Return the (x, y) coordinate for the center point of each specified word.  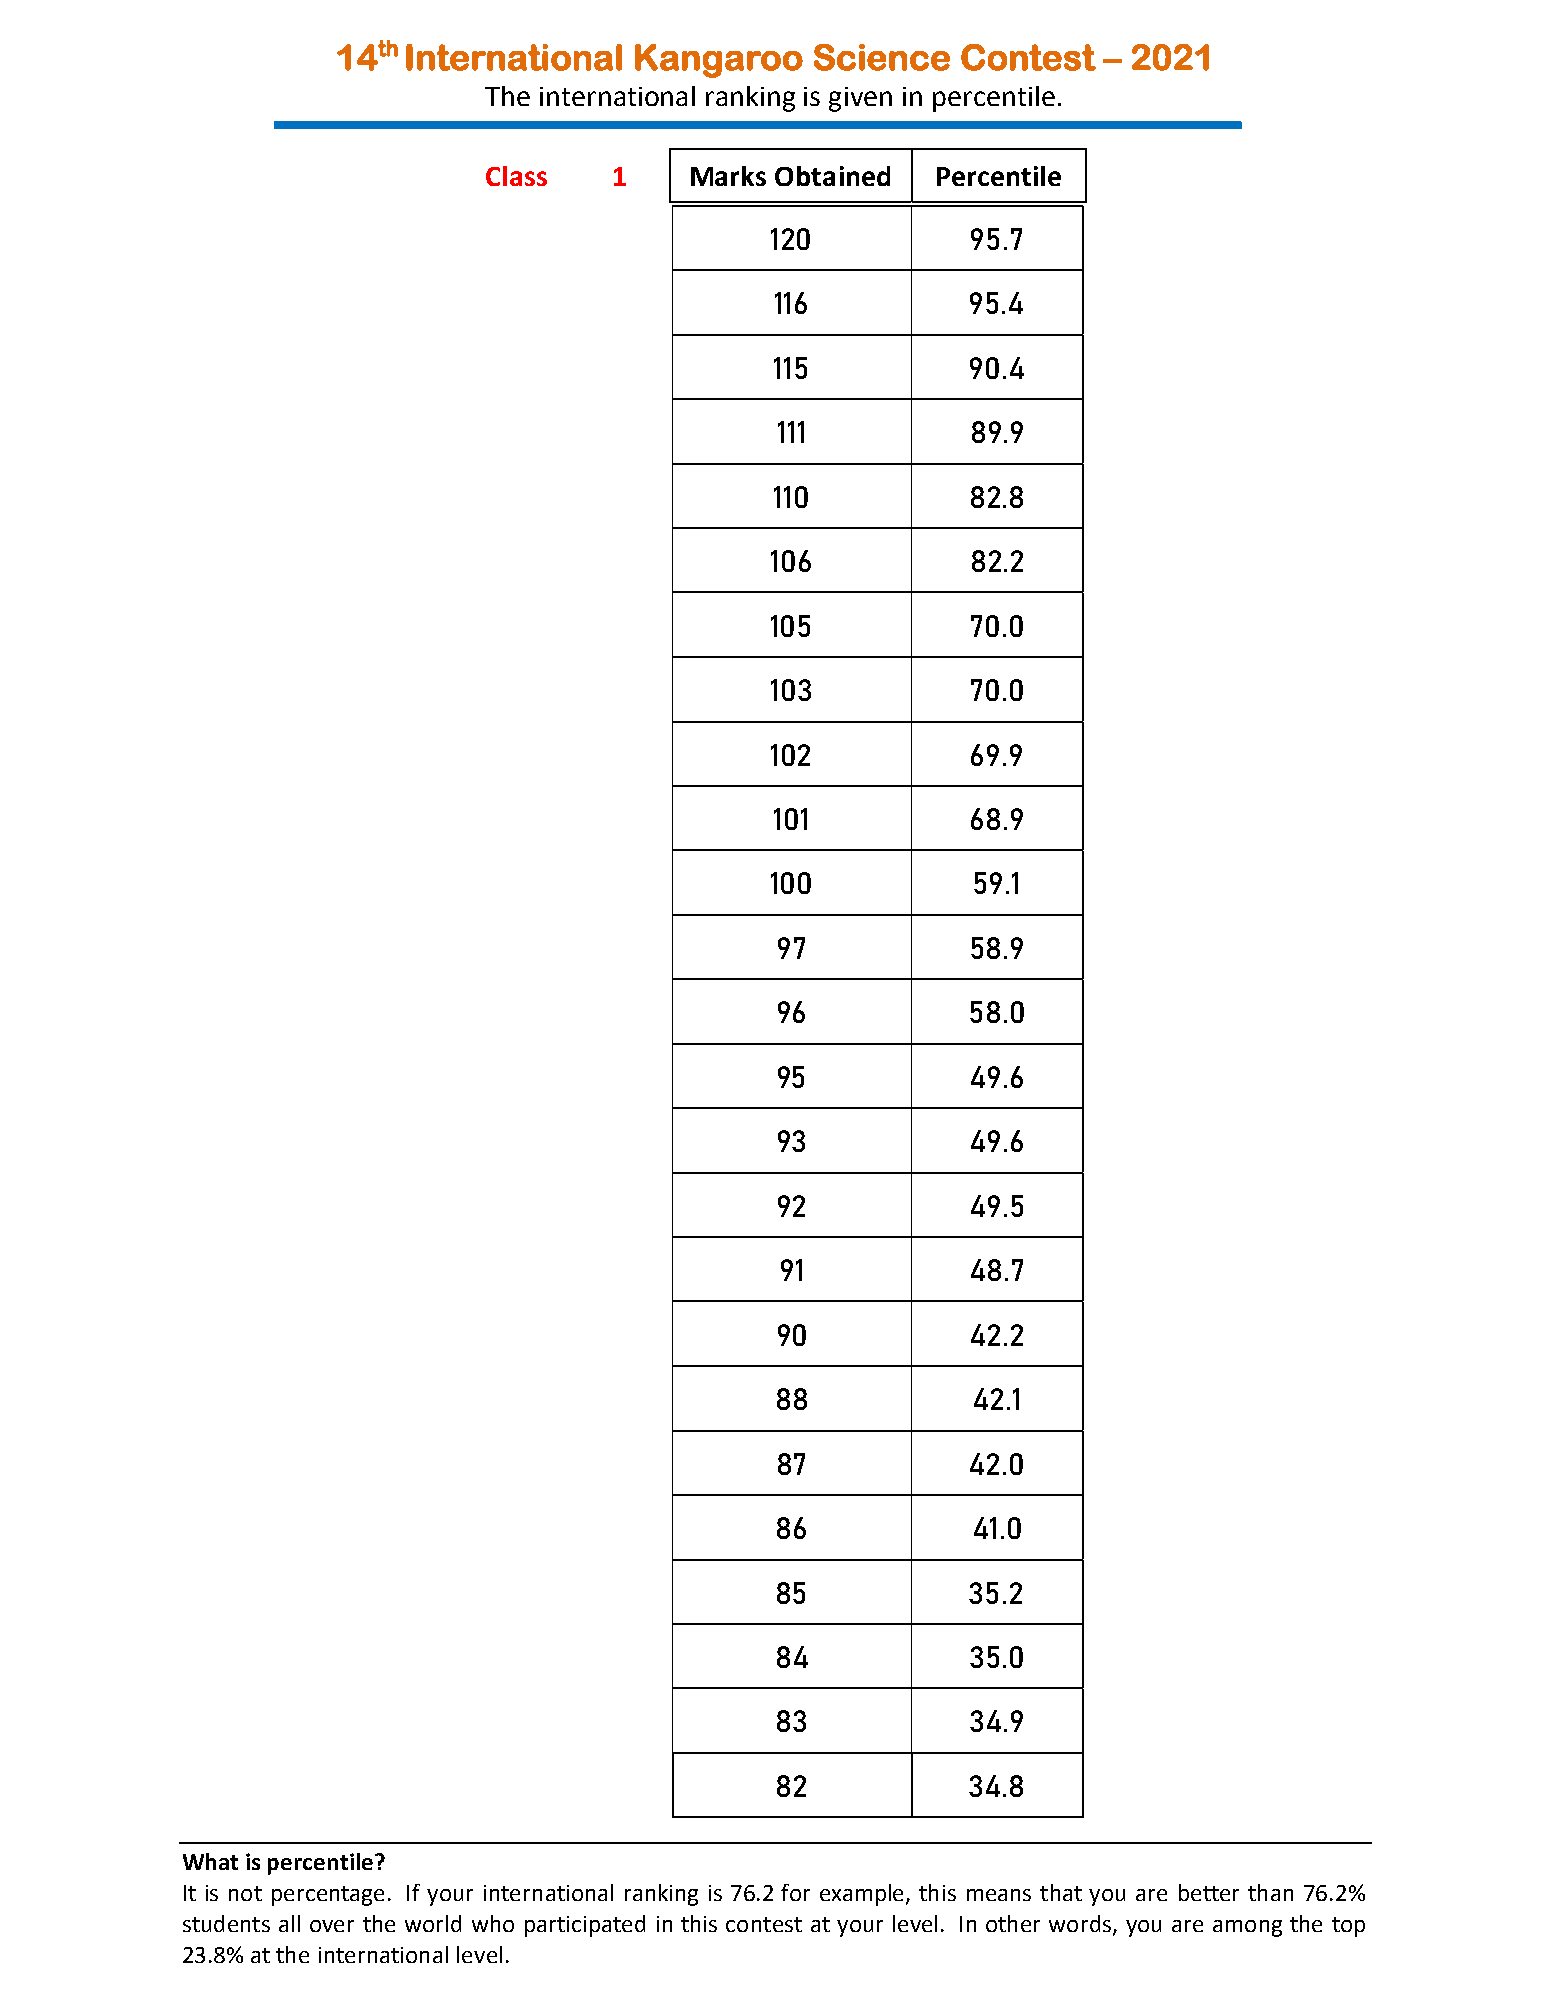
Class (516, 176)
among (1247, 1928)
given (860, 99)
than (1270, 1892)
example (863, 1895)
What (210, 1861)
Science (882, 57)
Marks (728, 176)
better (1209, 1892)
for (795, 1892)
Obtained (832, 176)
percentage (328, 1896)
